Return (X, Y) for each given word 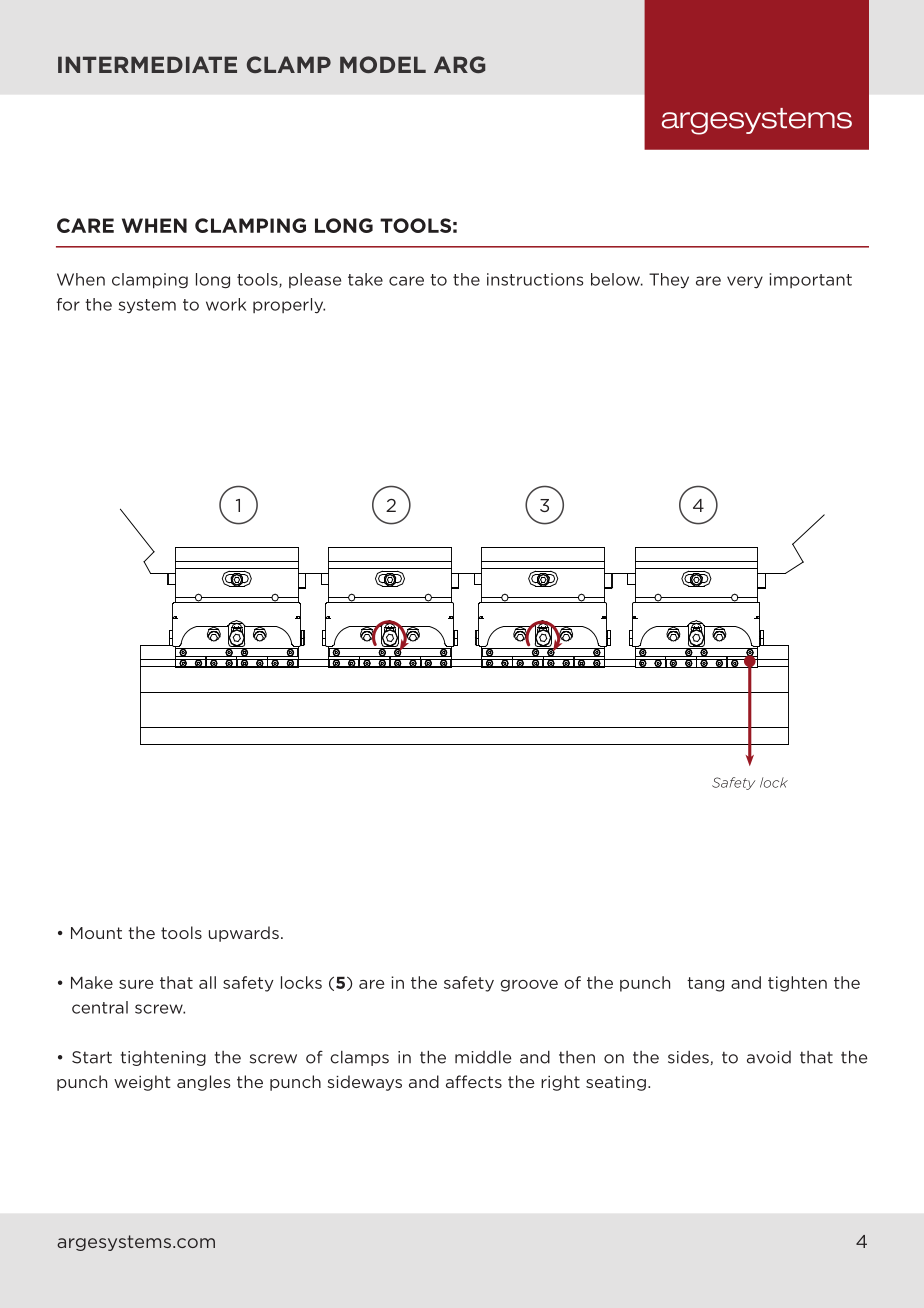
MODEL (383, 64)
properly (289, 306)
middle (483, 1057)
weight (142, 1083)
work (226, 304)
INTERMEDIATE (147, 64)
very (745, 282)
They (669, 281)
